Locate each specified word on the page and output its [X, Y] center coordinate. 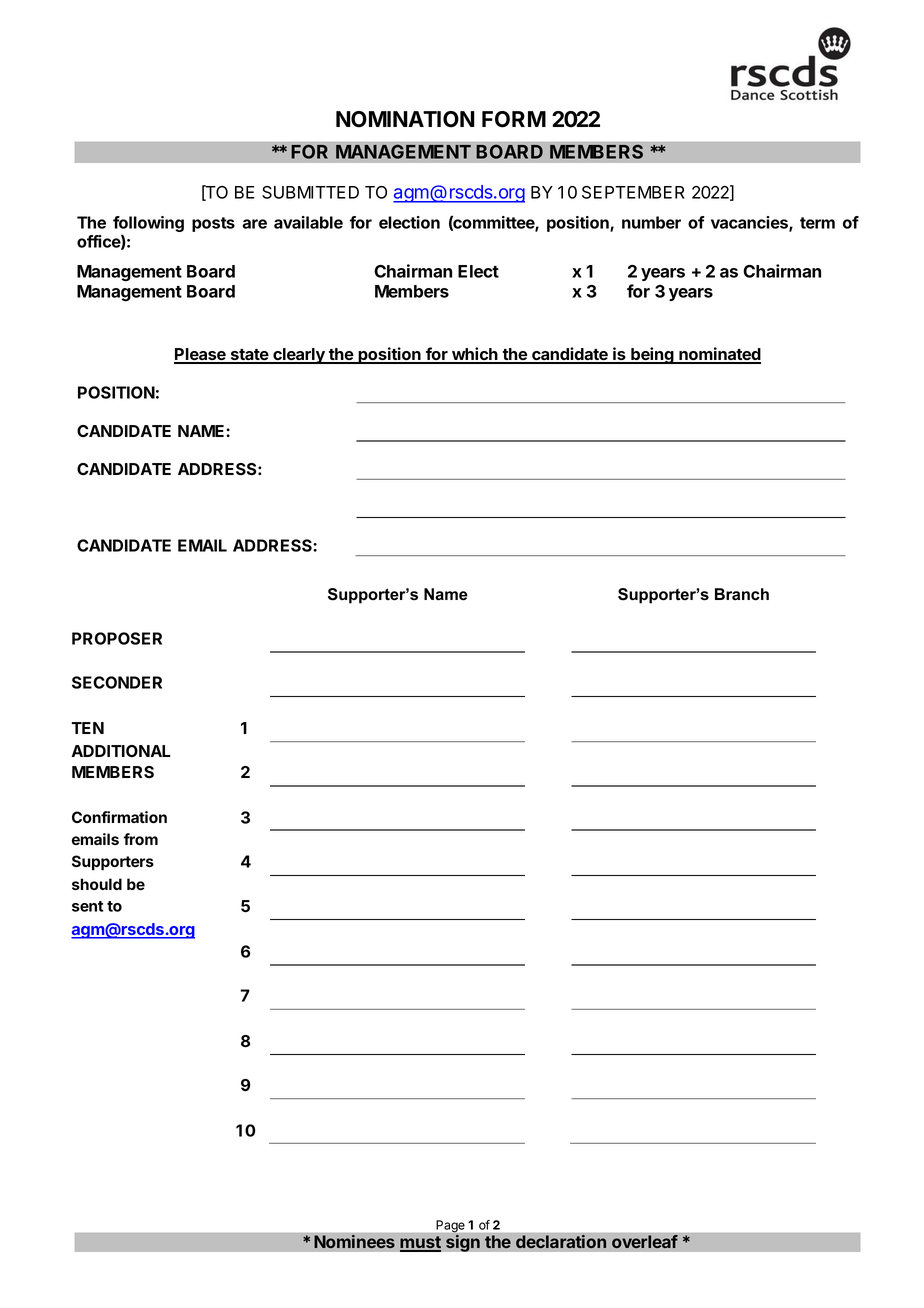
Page [450, 1227]
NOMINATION [405, 119]
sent [87, 906]
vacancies [750, 223]
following [148, 225]
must [420, 1243]
